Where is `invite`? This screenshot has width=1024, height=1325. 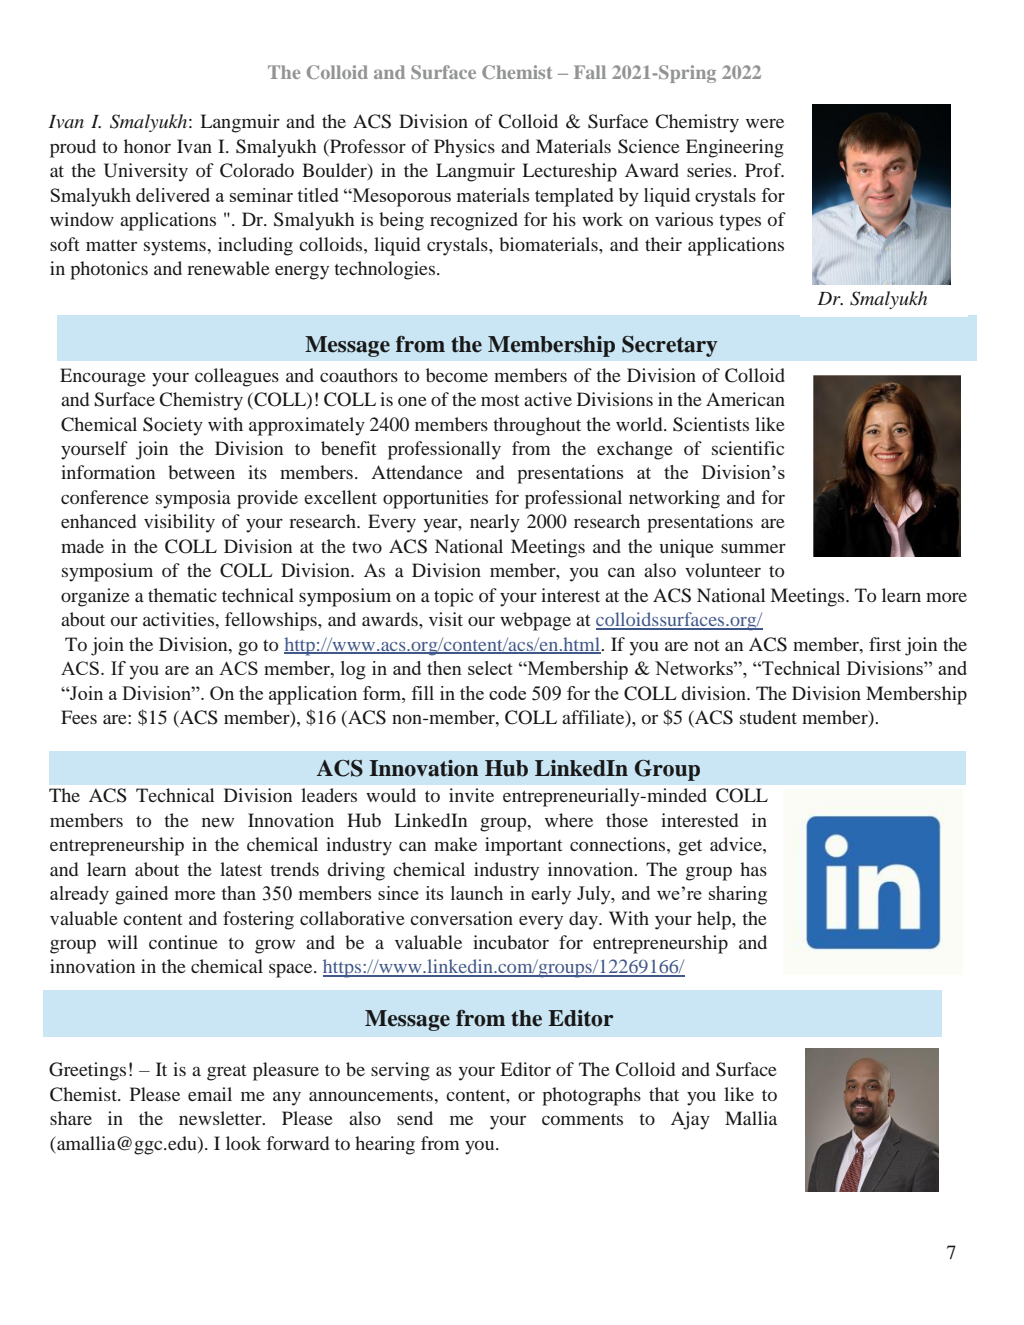
invite is located at coordinates (471, 795).
